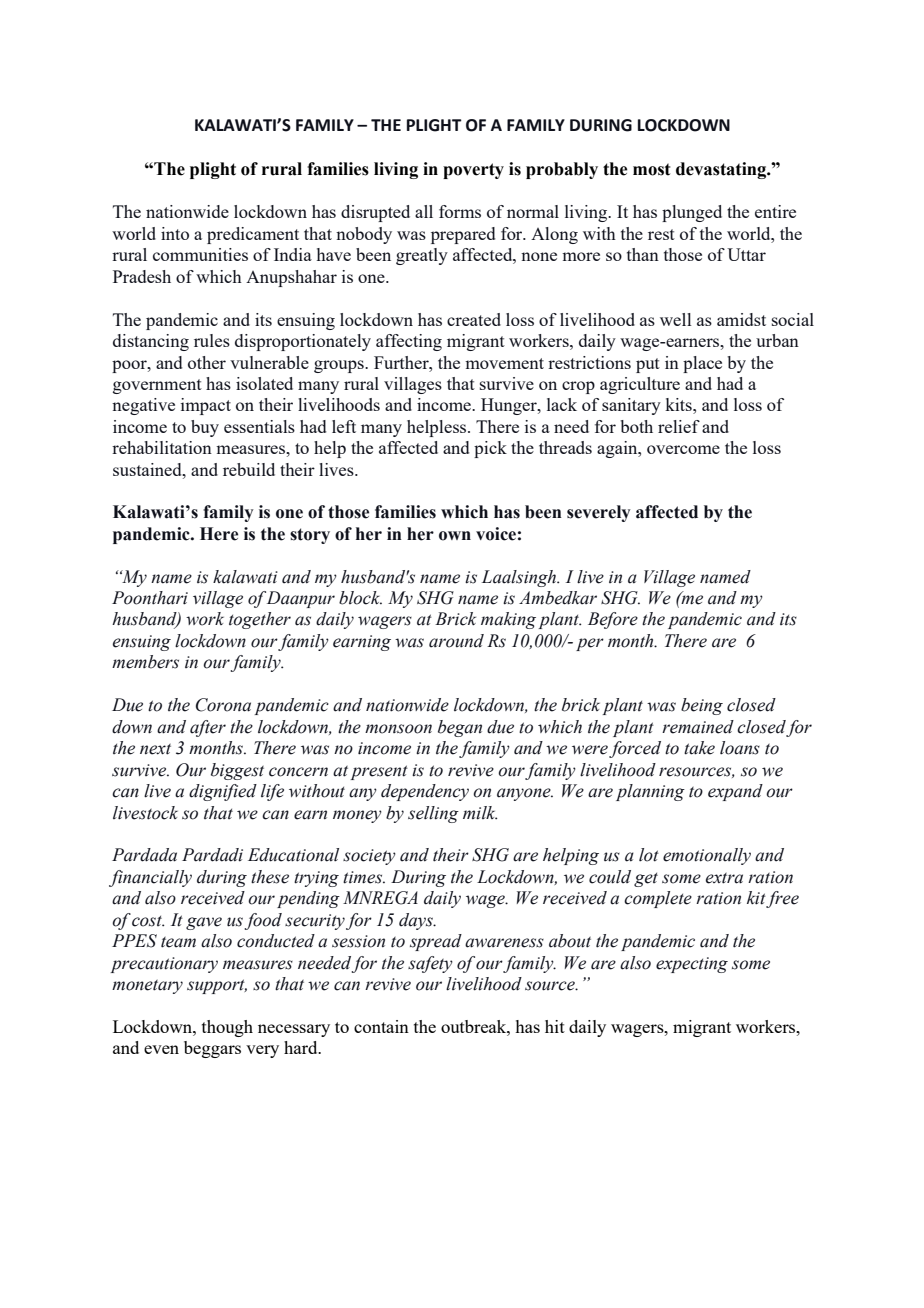 Image resolution: width=924 pixels, height=1308 pixels. Describe the element at coordinates (253, 235) in the image. I see `predicament` at that location.
